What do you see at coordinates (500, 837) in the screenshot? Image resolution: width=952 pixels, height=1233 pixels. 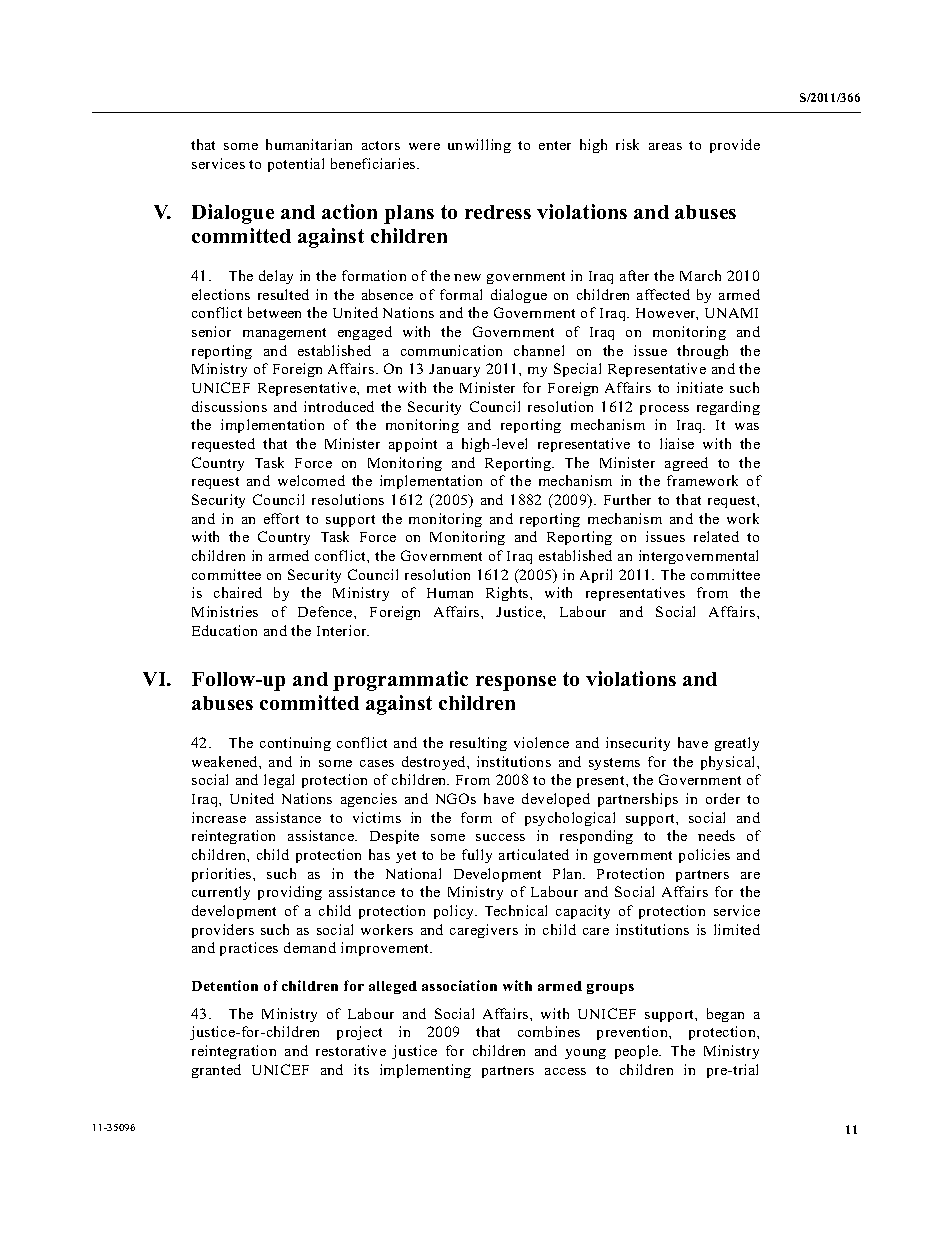 I see `success` at bounding box center [500, 837].
